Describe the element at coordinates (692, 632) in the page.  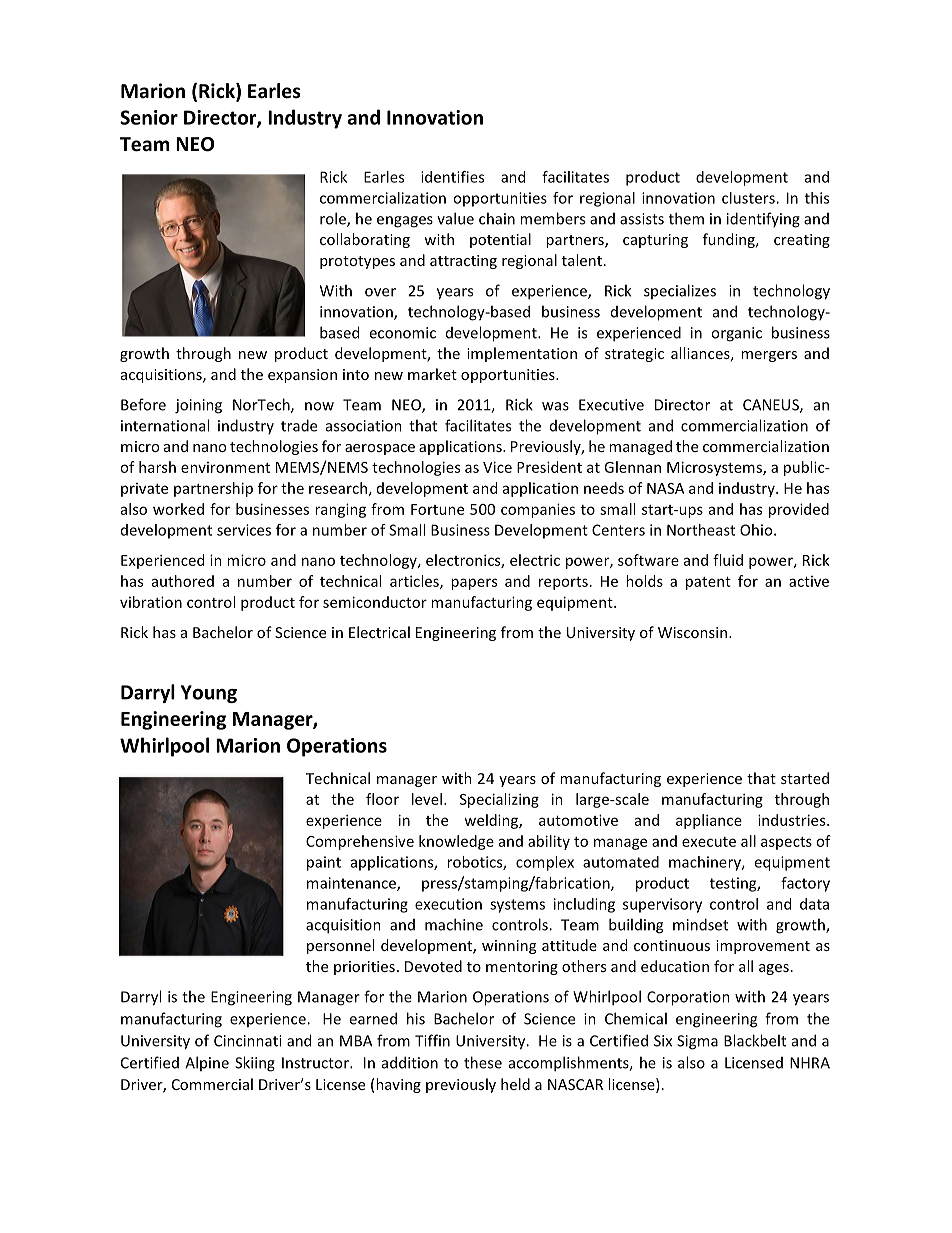
I see `Wisconsin` at that location.
